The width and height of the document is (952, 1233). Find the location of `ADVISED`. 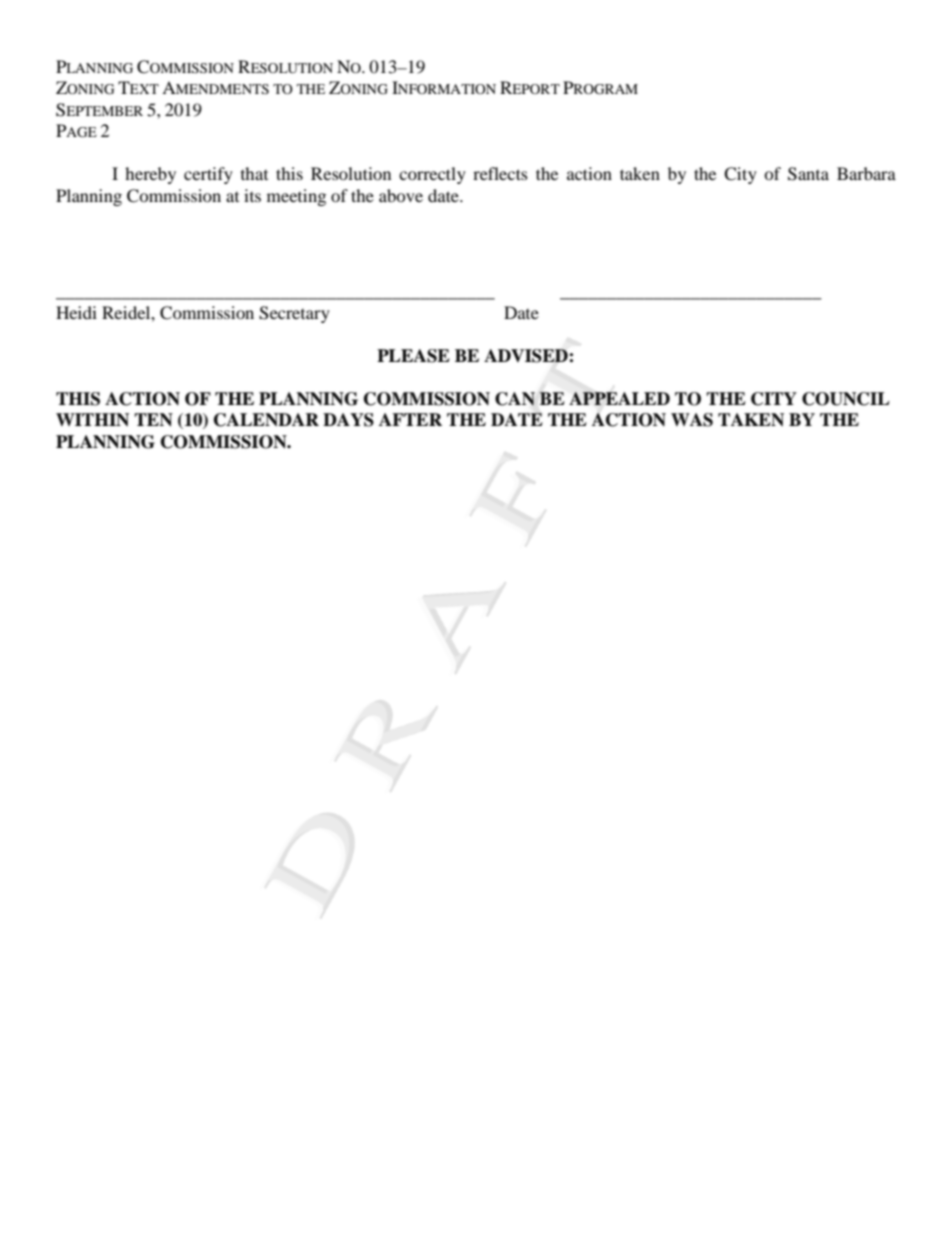

ADVISED is located at coordinates (527, 356).
